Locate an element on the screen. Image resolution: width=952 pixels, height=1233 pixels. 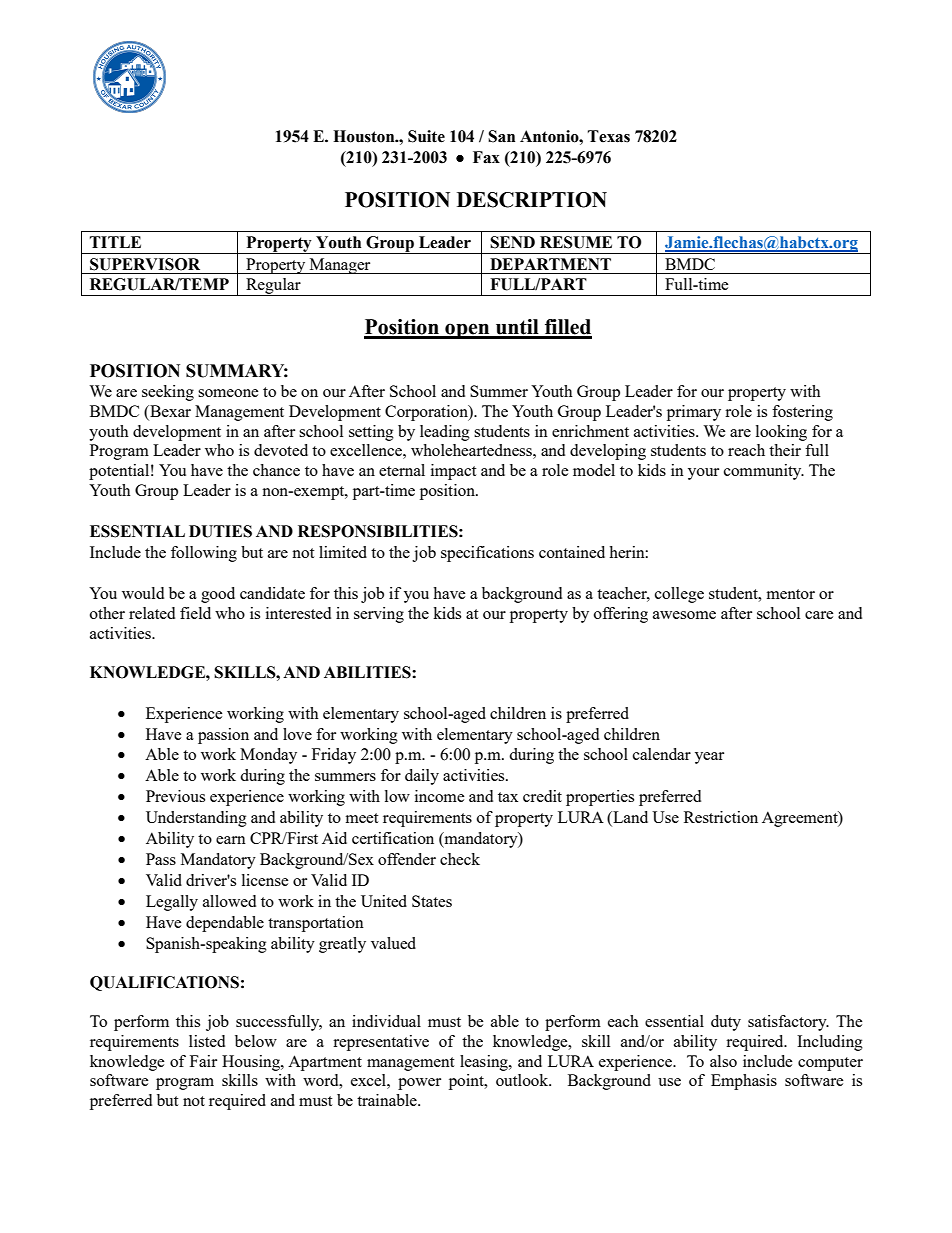
Texas is located at coordinates (609, 136).
